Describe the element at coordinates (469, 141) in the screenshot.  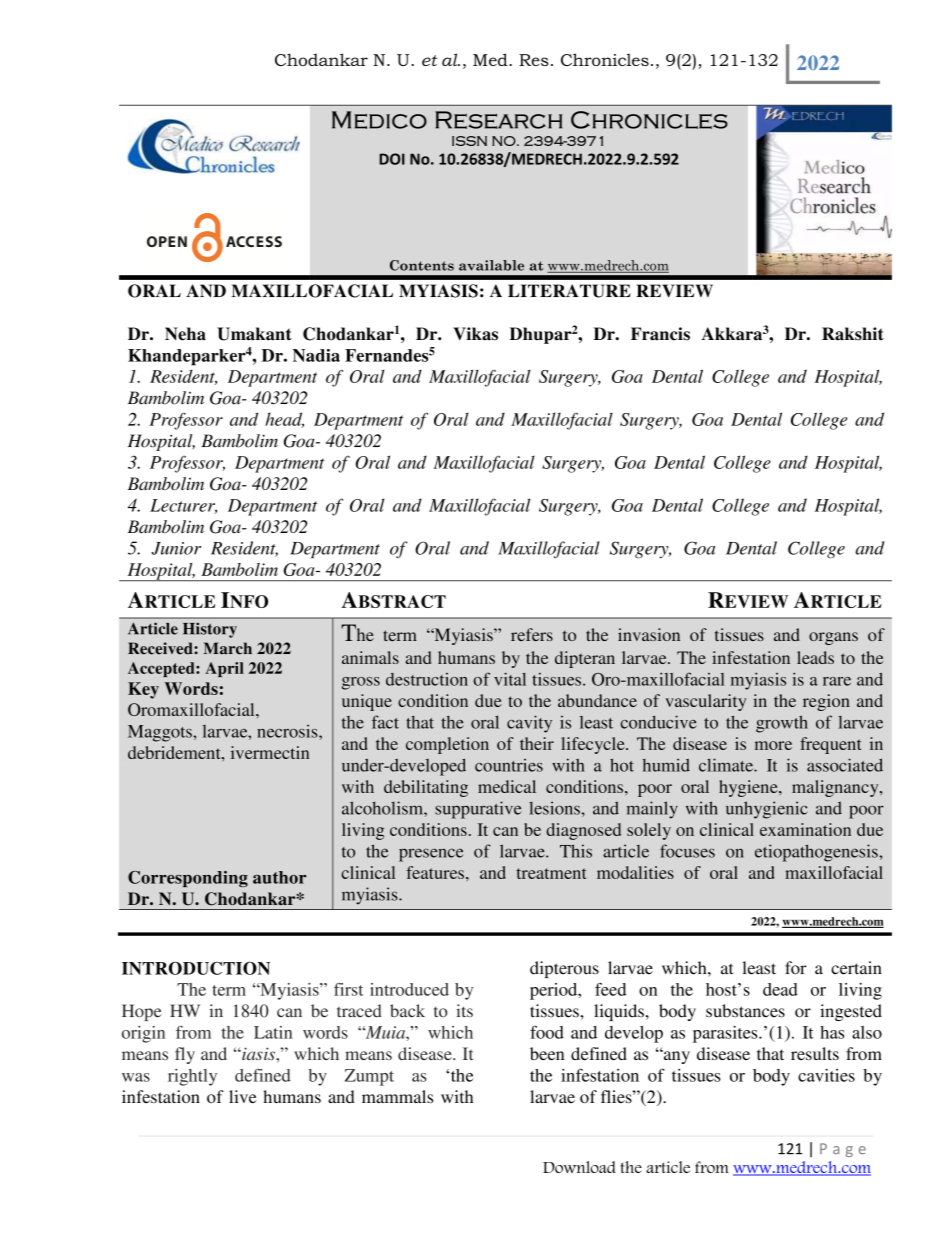
I see `ISSN` at that location.
